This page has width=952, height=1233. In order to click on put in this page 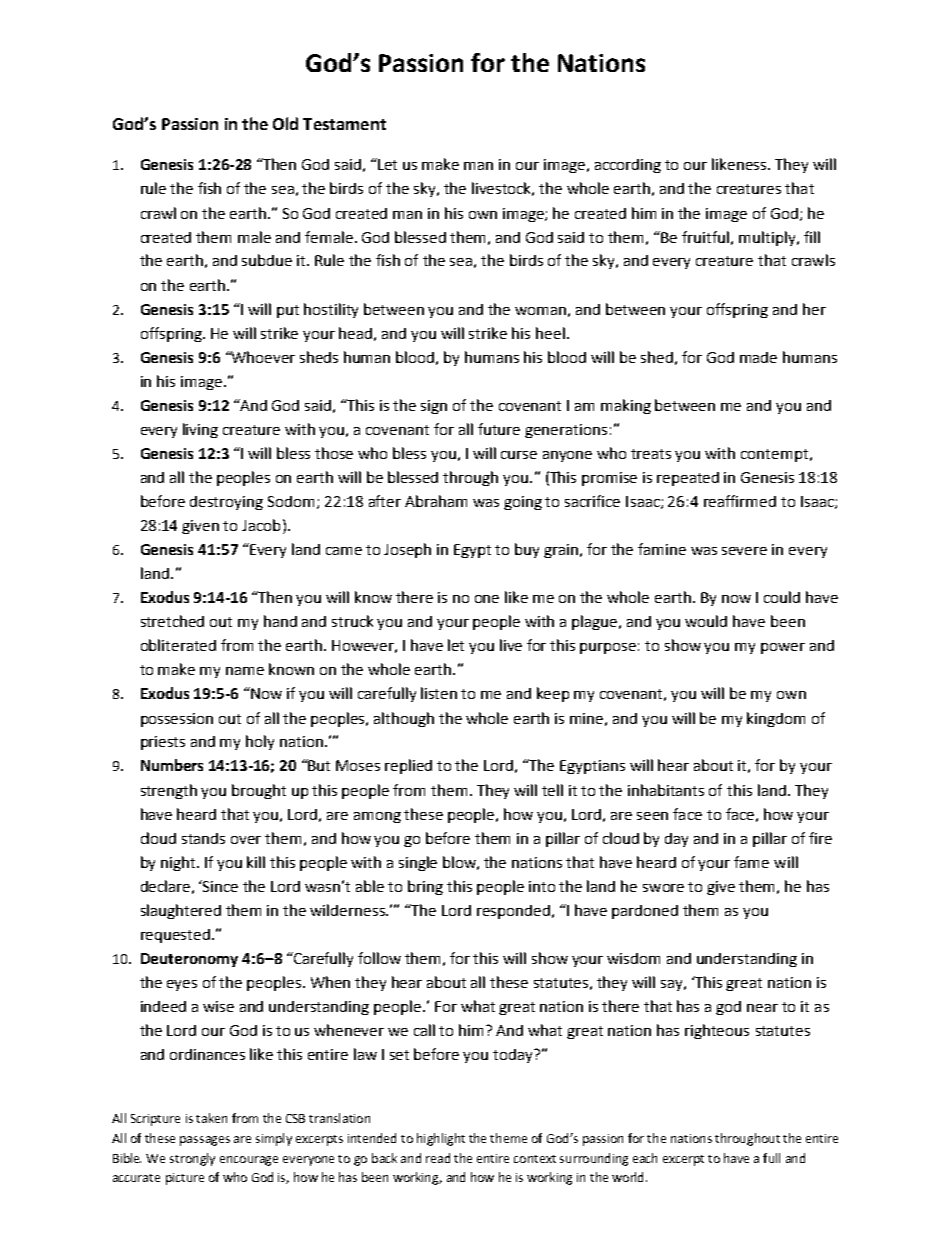, I will do `click(288, 311)`.
